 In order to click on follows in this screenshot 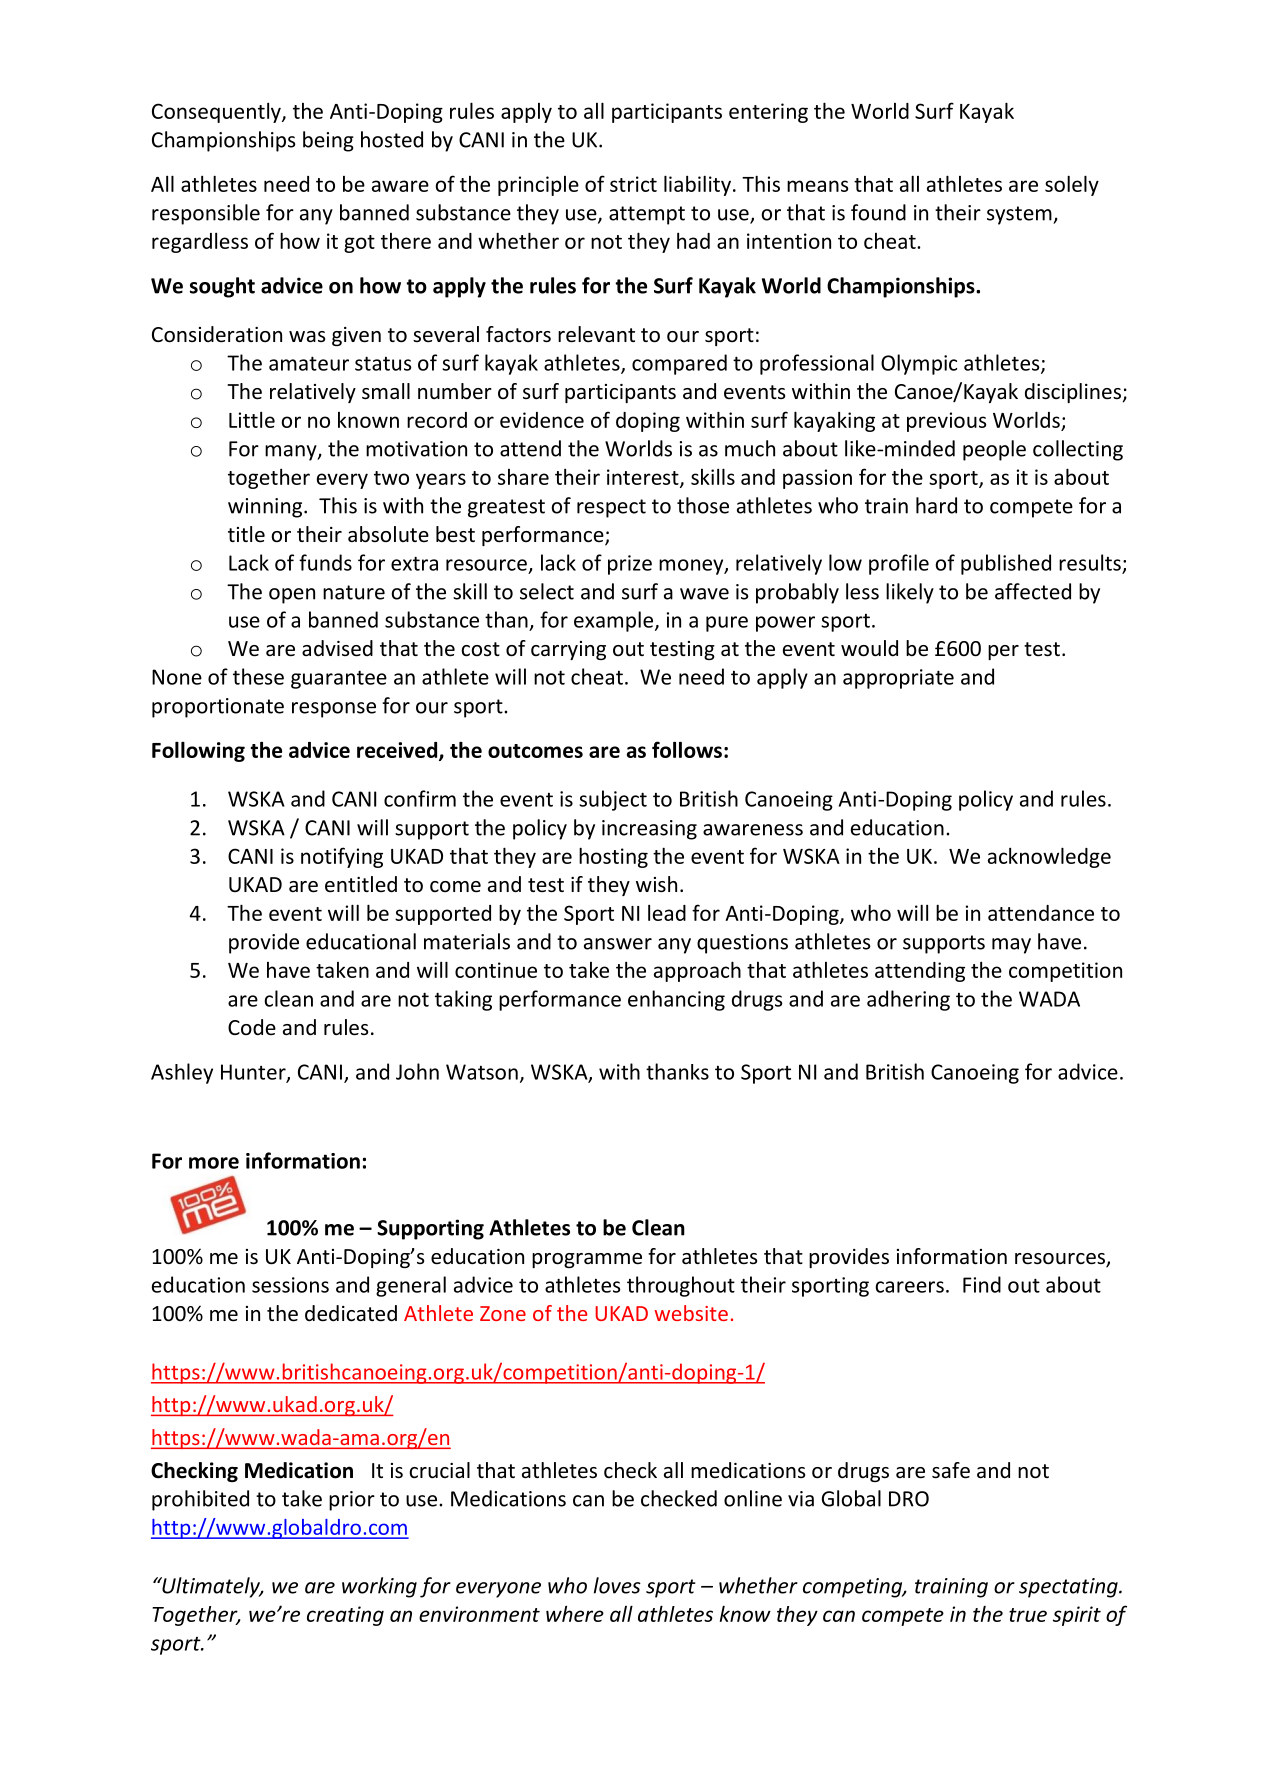, I will do `click(687, 749)`.
